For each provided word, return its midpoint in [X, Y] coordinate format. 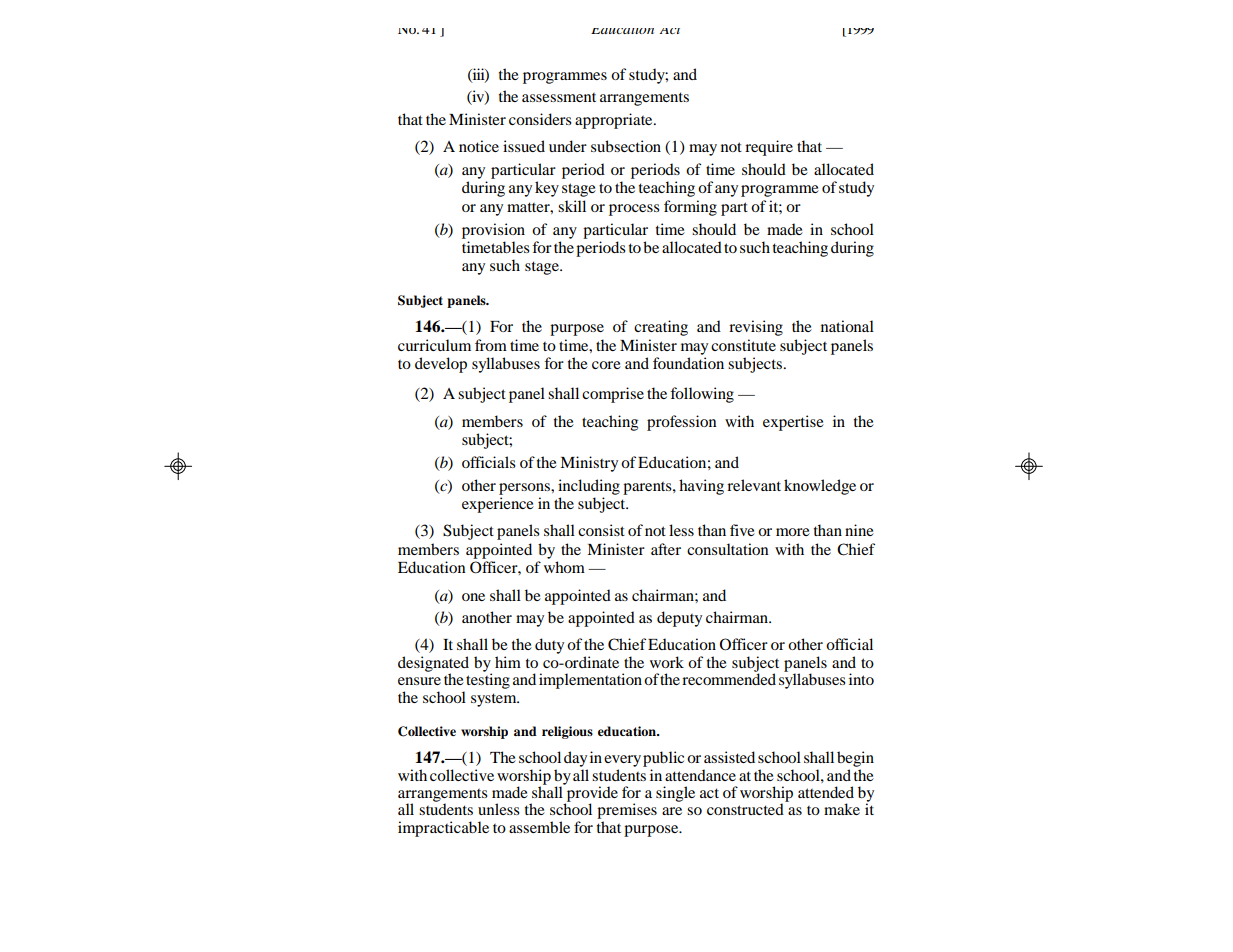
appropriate [615, 121]
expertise [793, 423]
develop [441, 365]
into [861, 679]
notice [479, 146]
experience [498, 505]
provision [493, 231]
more [793, 532]
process [634, 210]
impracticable [443, 829]
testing [488, 680]
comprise [613, 395]
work [667, 662]
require [769, 148]
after [666, 549]
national [847, 326]
